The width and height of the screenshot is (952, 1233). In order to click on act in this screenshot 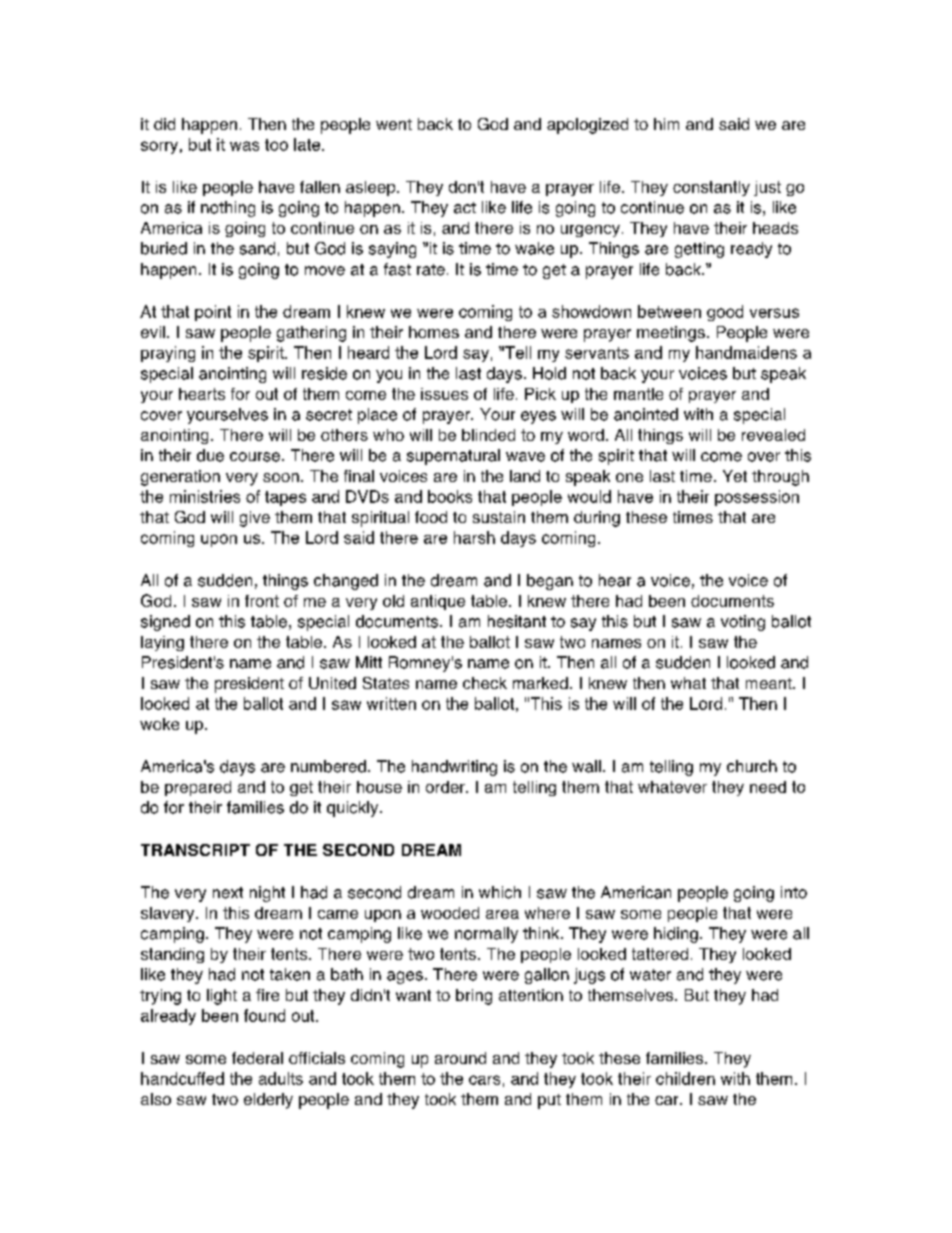, I will do `click(465, 208)`.
